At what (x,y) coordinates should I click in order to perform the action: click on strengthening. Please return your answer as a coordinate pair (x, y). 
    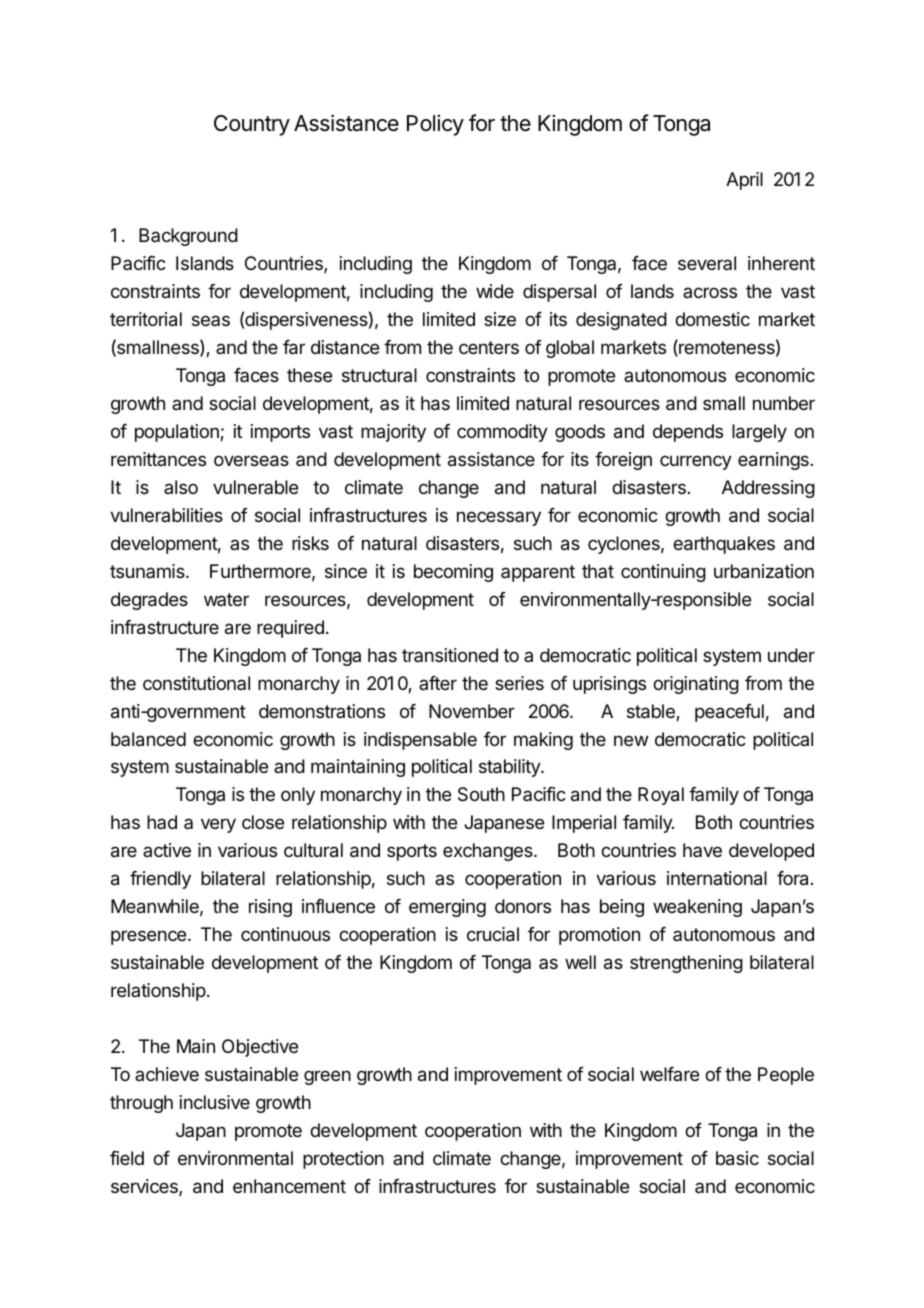
    Looking at the image, I should click on (686, 964).
